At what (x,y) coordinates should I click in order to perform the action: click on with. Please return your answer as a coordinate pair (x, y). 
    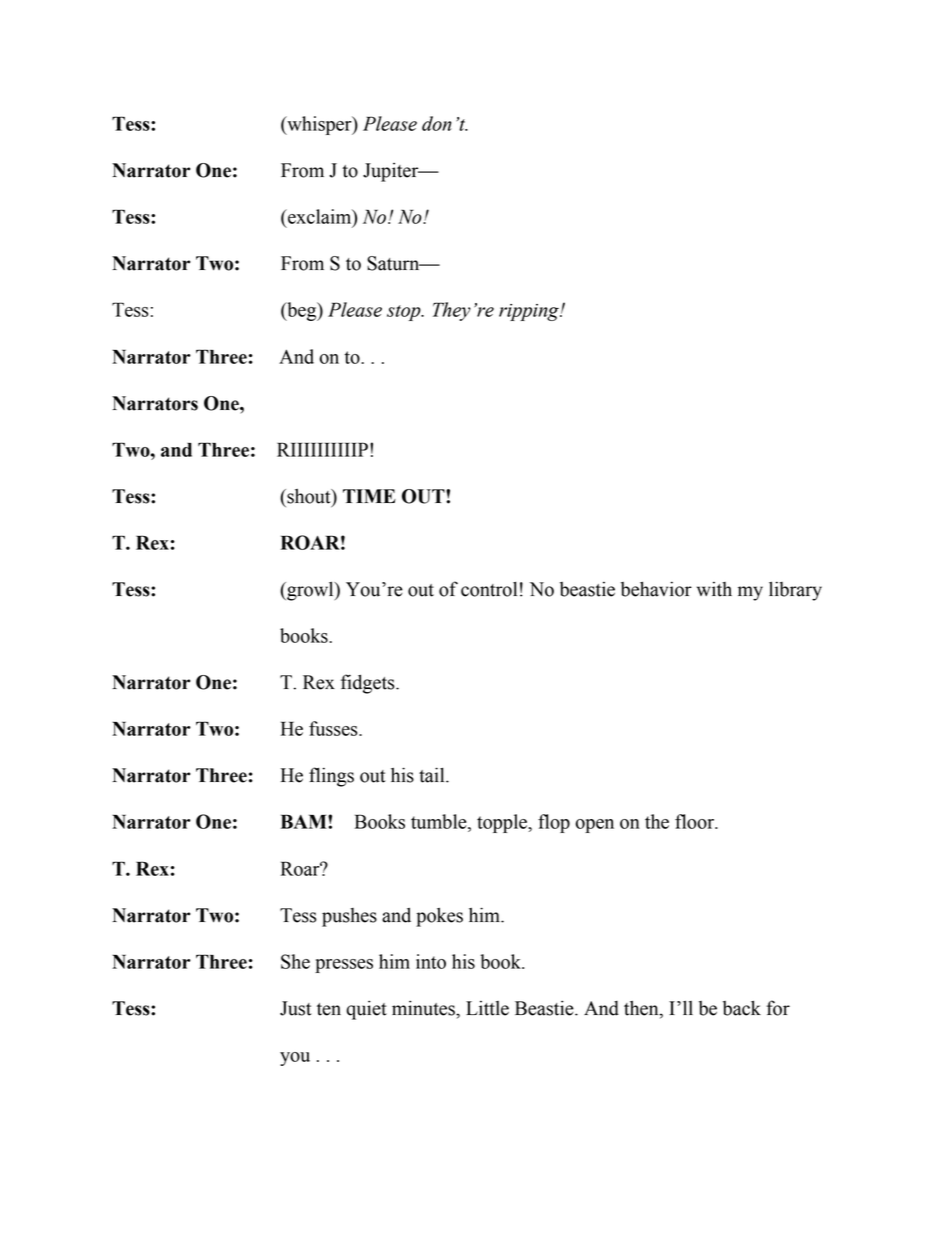
    Looking at the image, I should click on (714, 589).
